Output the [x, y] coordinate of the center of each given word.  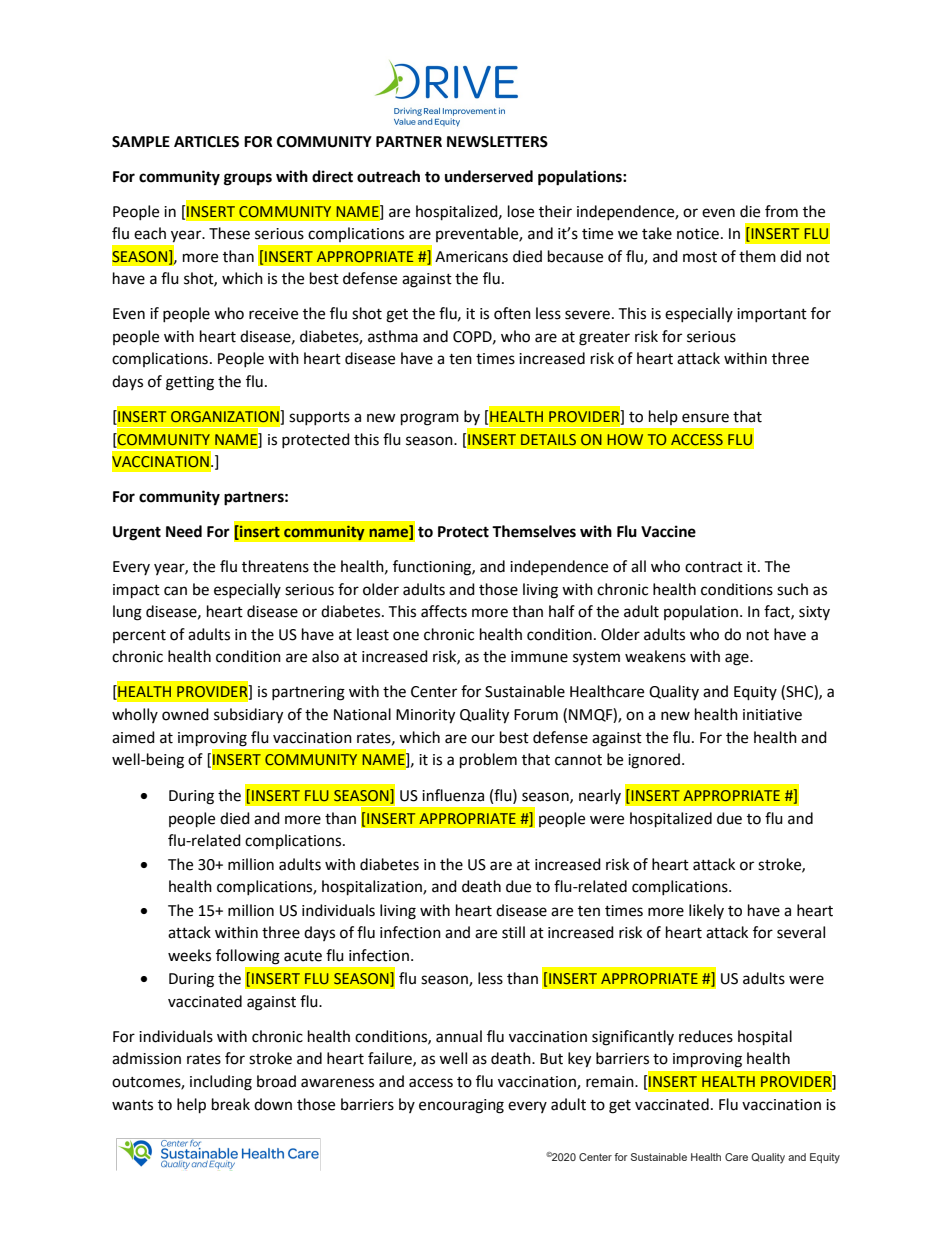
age [738, 659]
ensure [705, 418]
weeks [189, 955]
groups [248, 179]
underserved [489, 176]
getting [190, 383]
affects [444, 611]
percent [139, 636]
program [430, 419]
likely [706, 911]
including [221, 1083]
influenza [453, 795]
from [781, 211]
